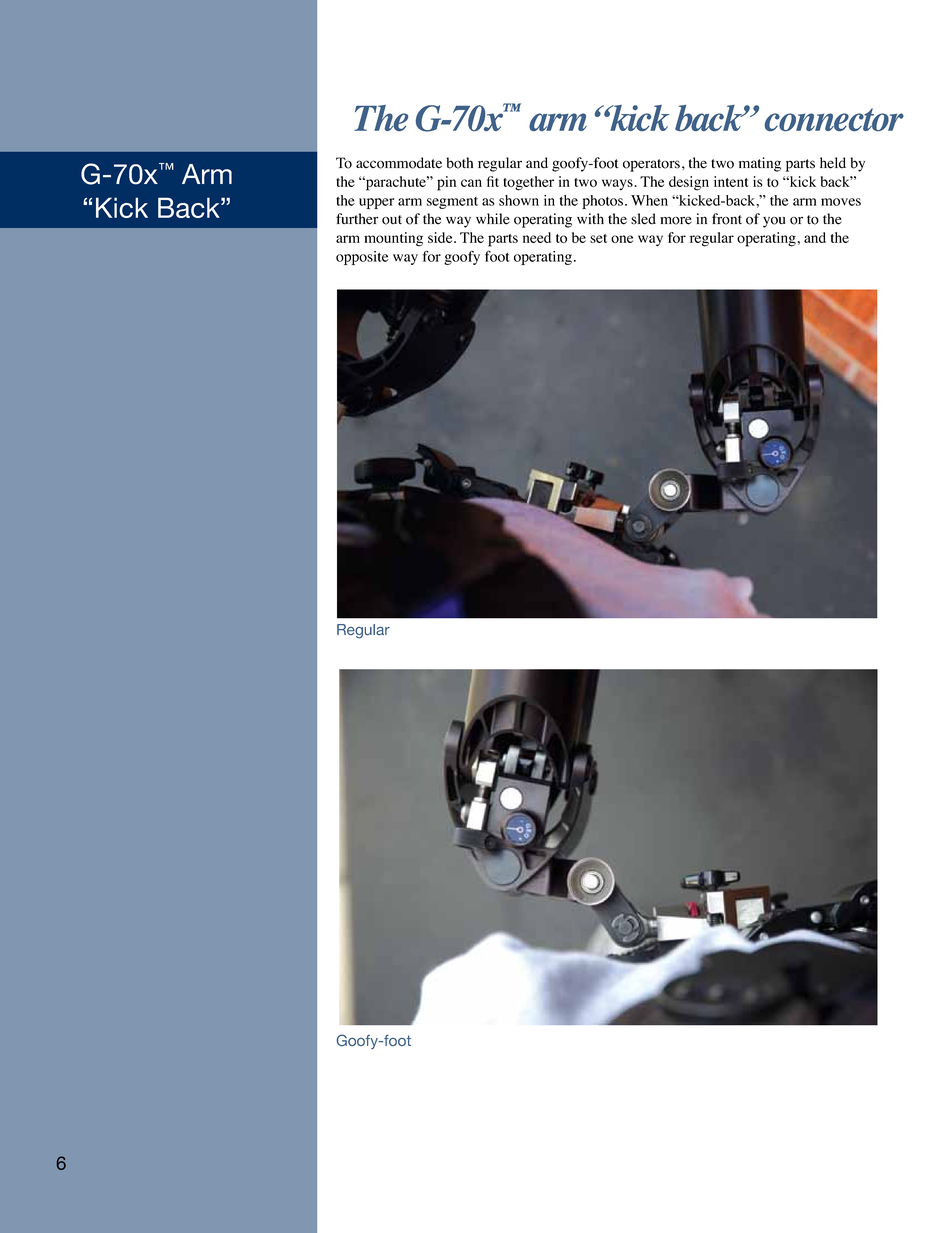 The image size is (952, 1233). Describe the element at coordinates (731, 181) in the screenshot. I see `intent` at that location.
